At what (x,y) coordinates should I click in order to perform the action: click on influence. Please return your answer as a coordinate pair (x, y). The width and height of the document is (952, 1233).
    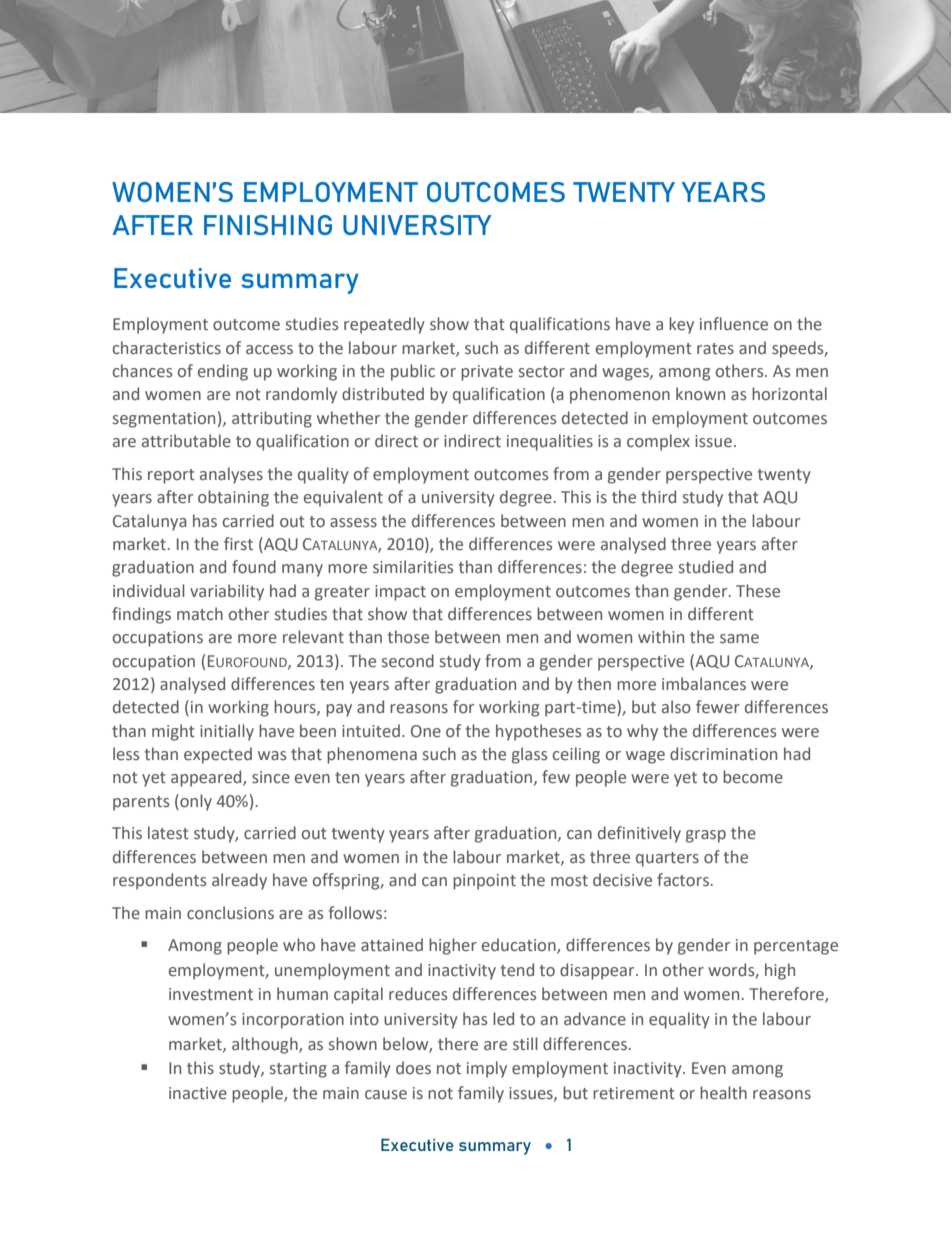
    Looking at the image, I should click on (734, 324).
